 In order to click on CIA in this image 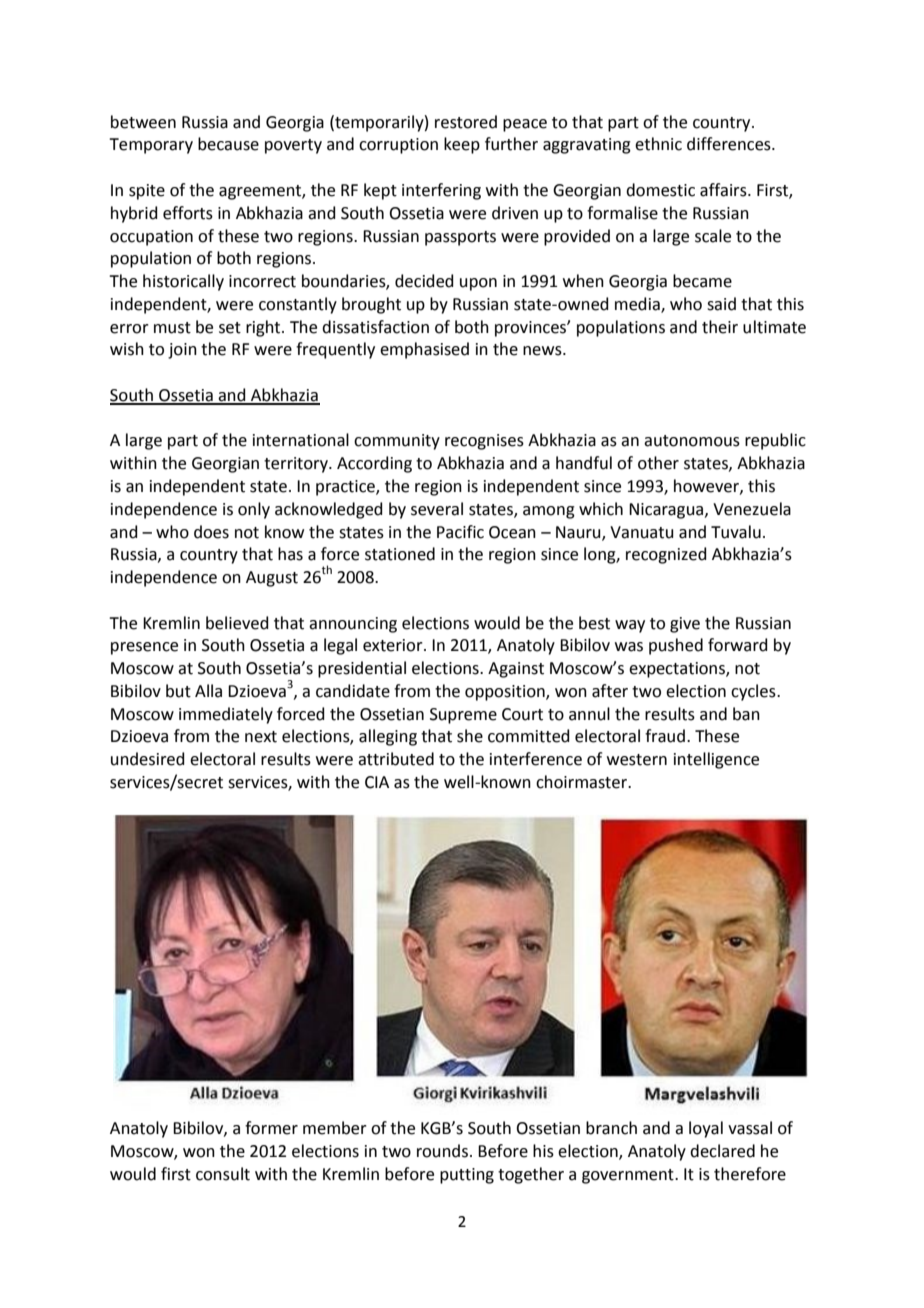, I will do `click(377, 782)`.
